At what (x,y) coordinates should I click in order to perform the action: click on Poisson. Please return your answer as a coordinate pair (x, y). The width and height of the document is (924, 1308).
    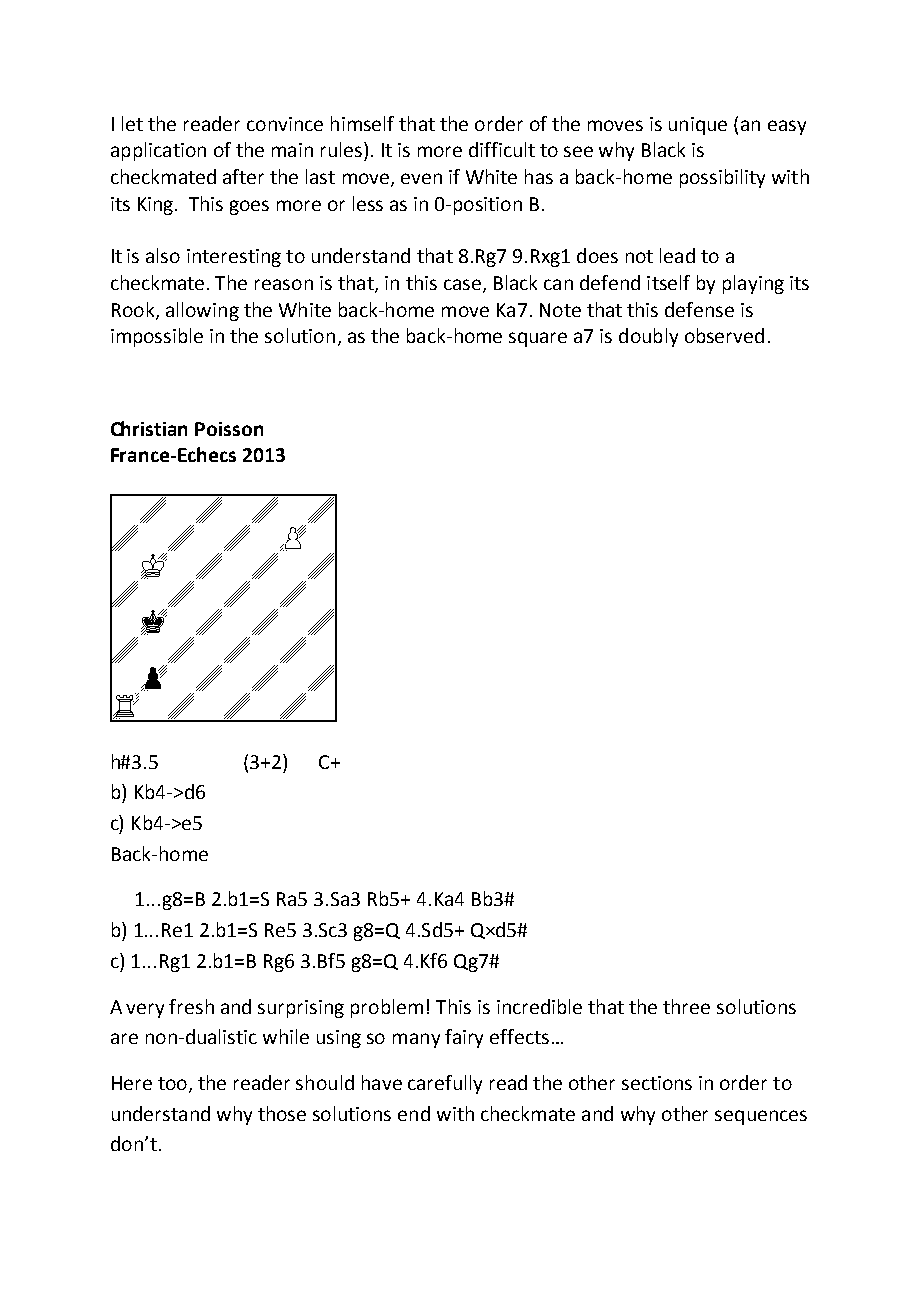
    Looking at the image, I should click on (229, 429).
